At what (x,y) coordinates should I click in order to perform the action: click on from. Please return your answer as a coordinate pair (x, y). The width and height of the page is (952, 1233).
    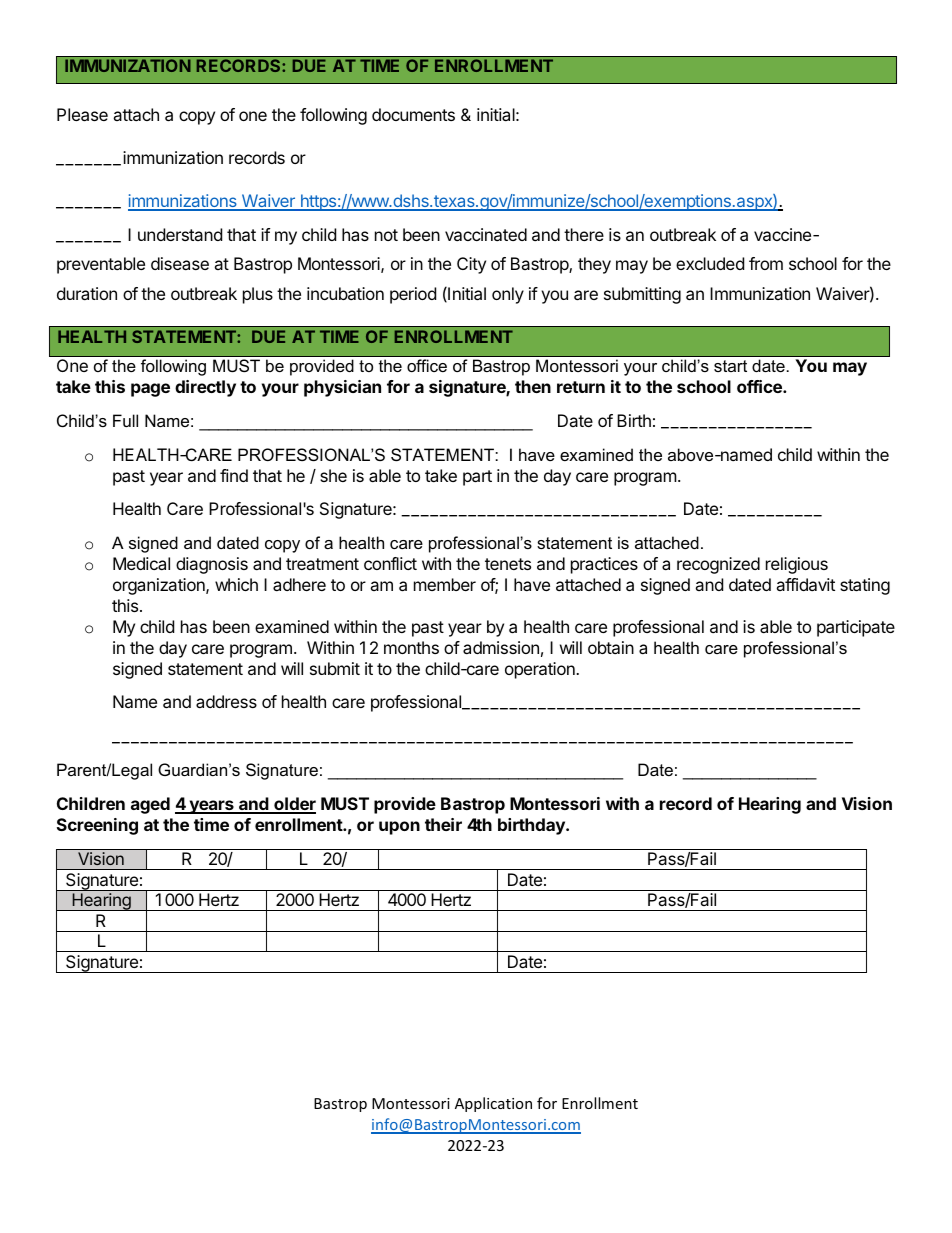
    Looking at the image, I should click on (766, 263).
